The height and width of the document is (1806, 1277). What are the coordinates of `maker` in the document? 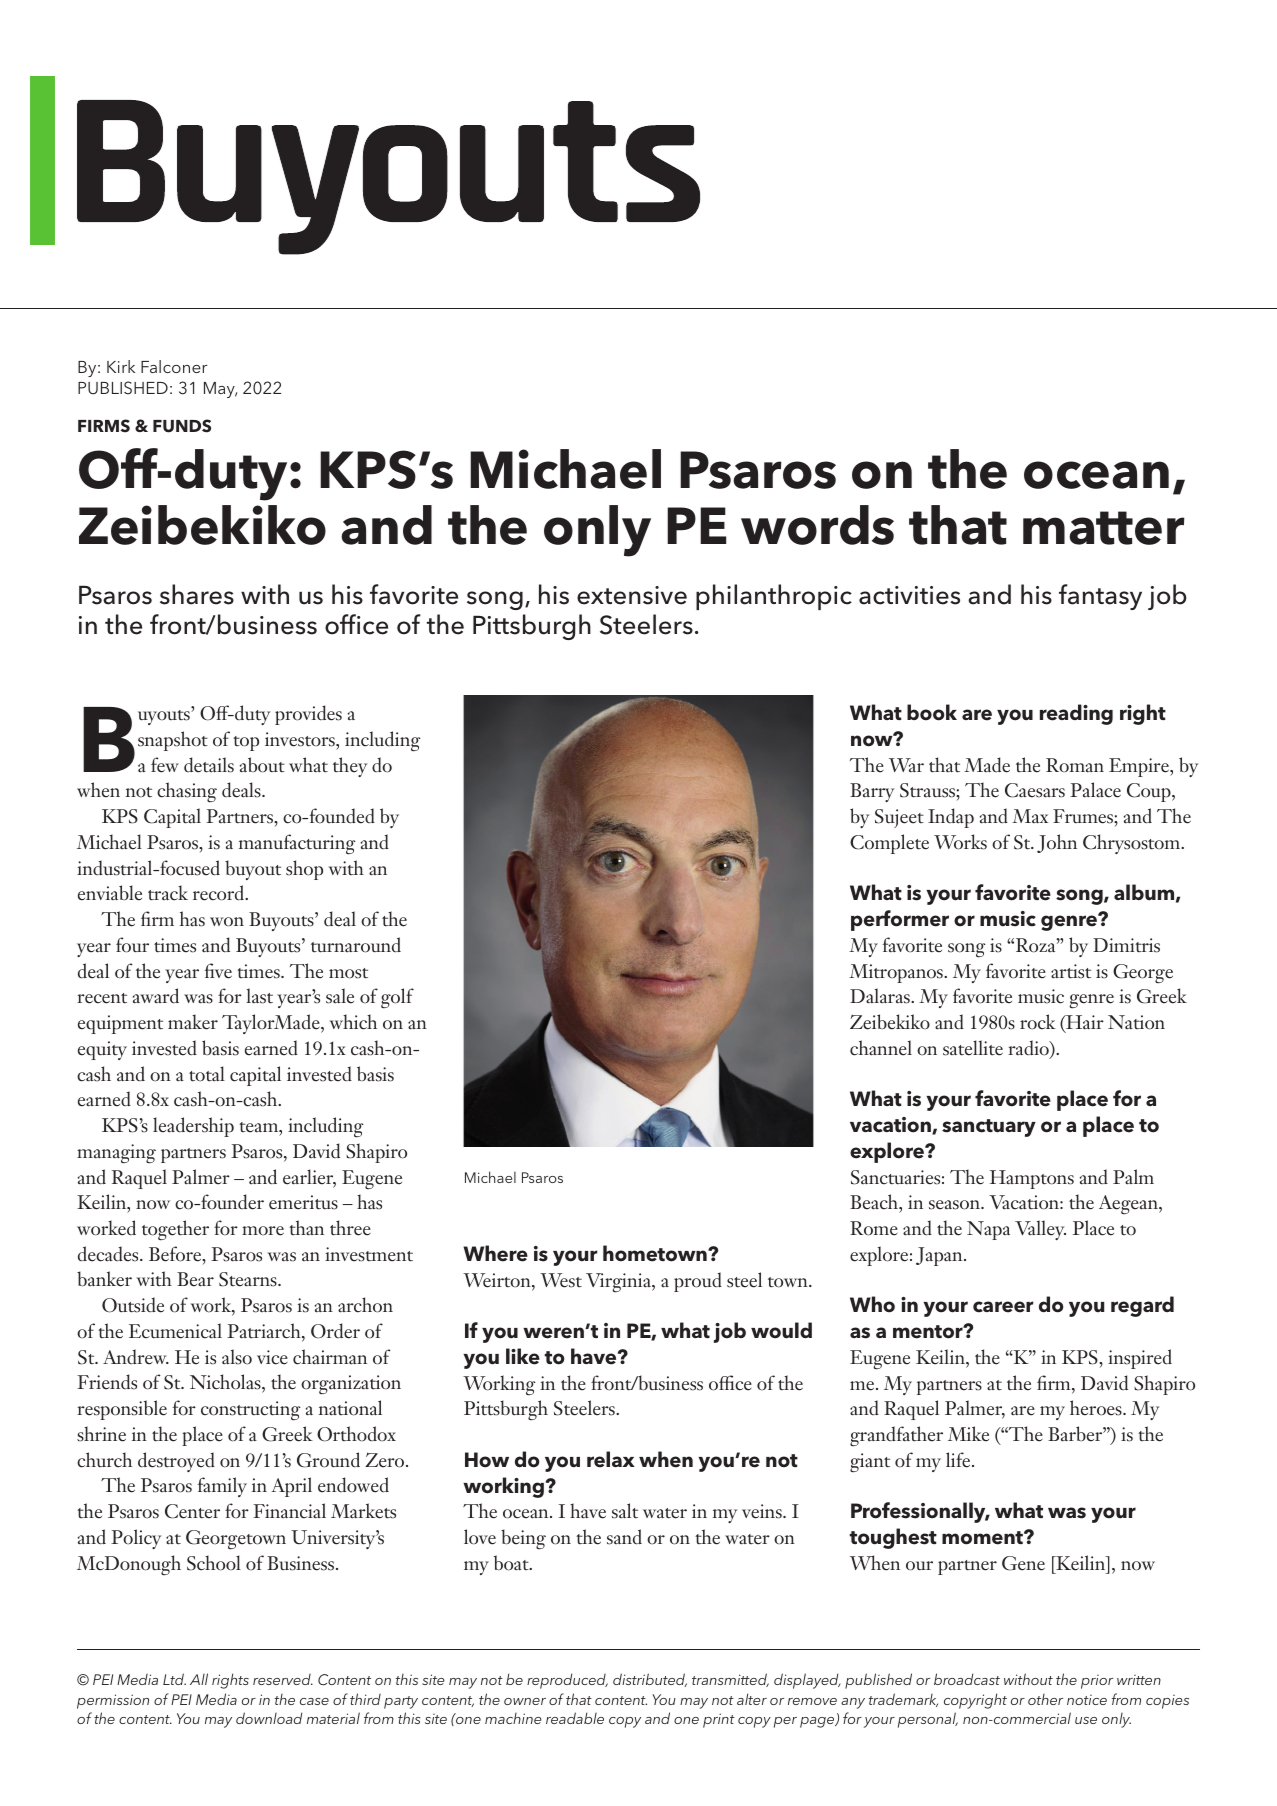 It's located at (193, 1022).
